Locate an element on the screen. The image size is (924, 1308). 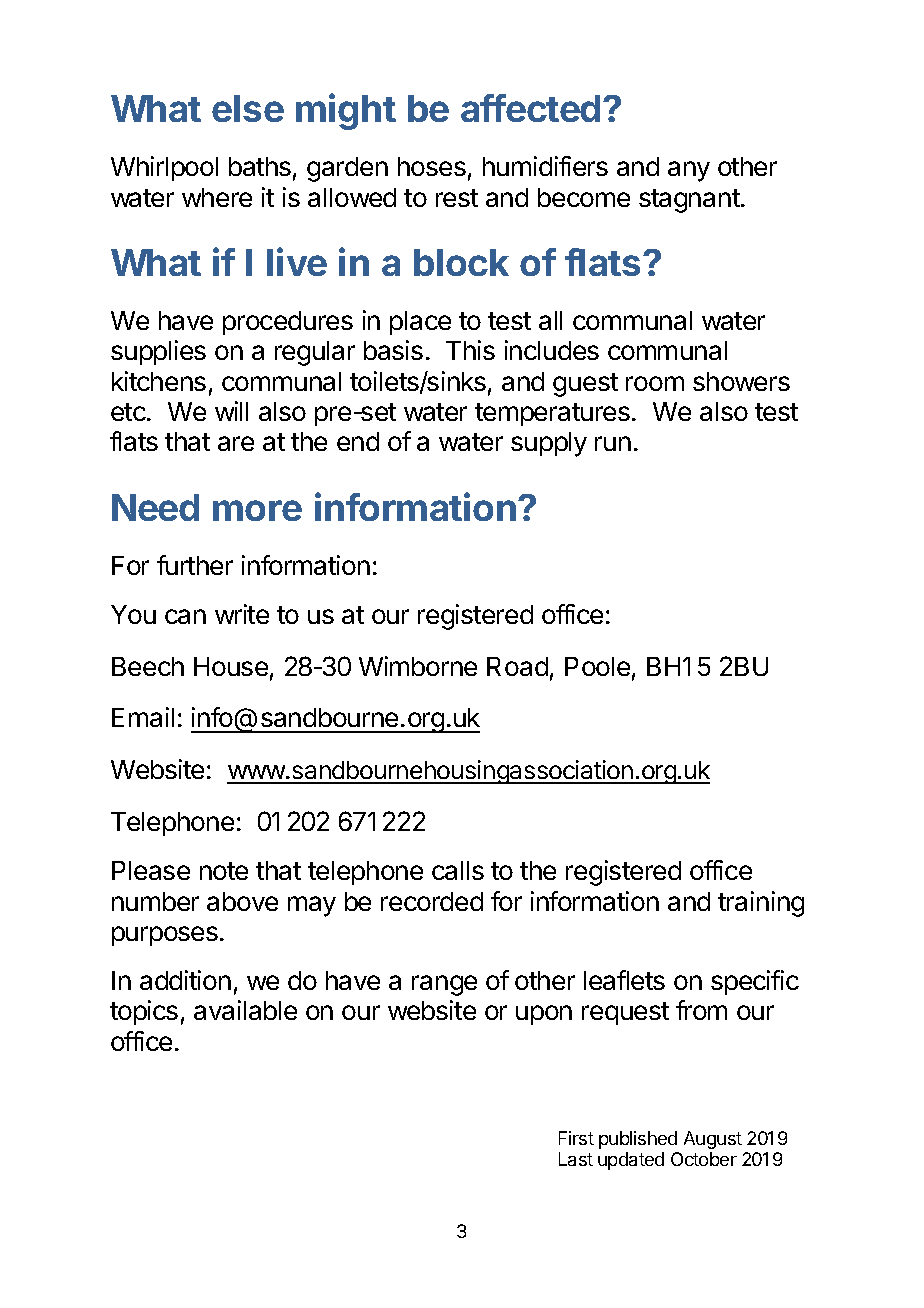
Whirlpool is located at coordinates (164, 168).
